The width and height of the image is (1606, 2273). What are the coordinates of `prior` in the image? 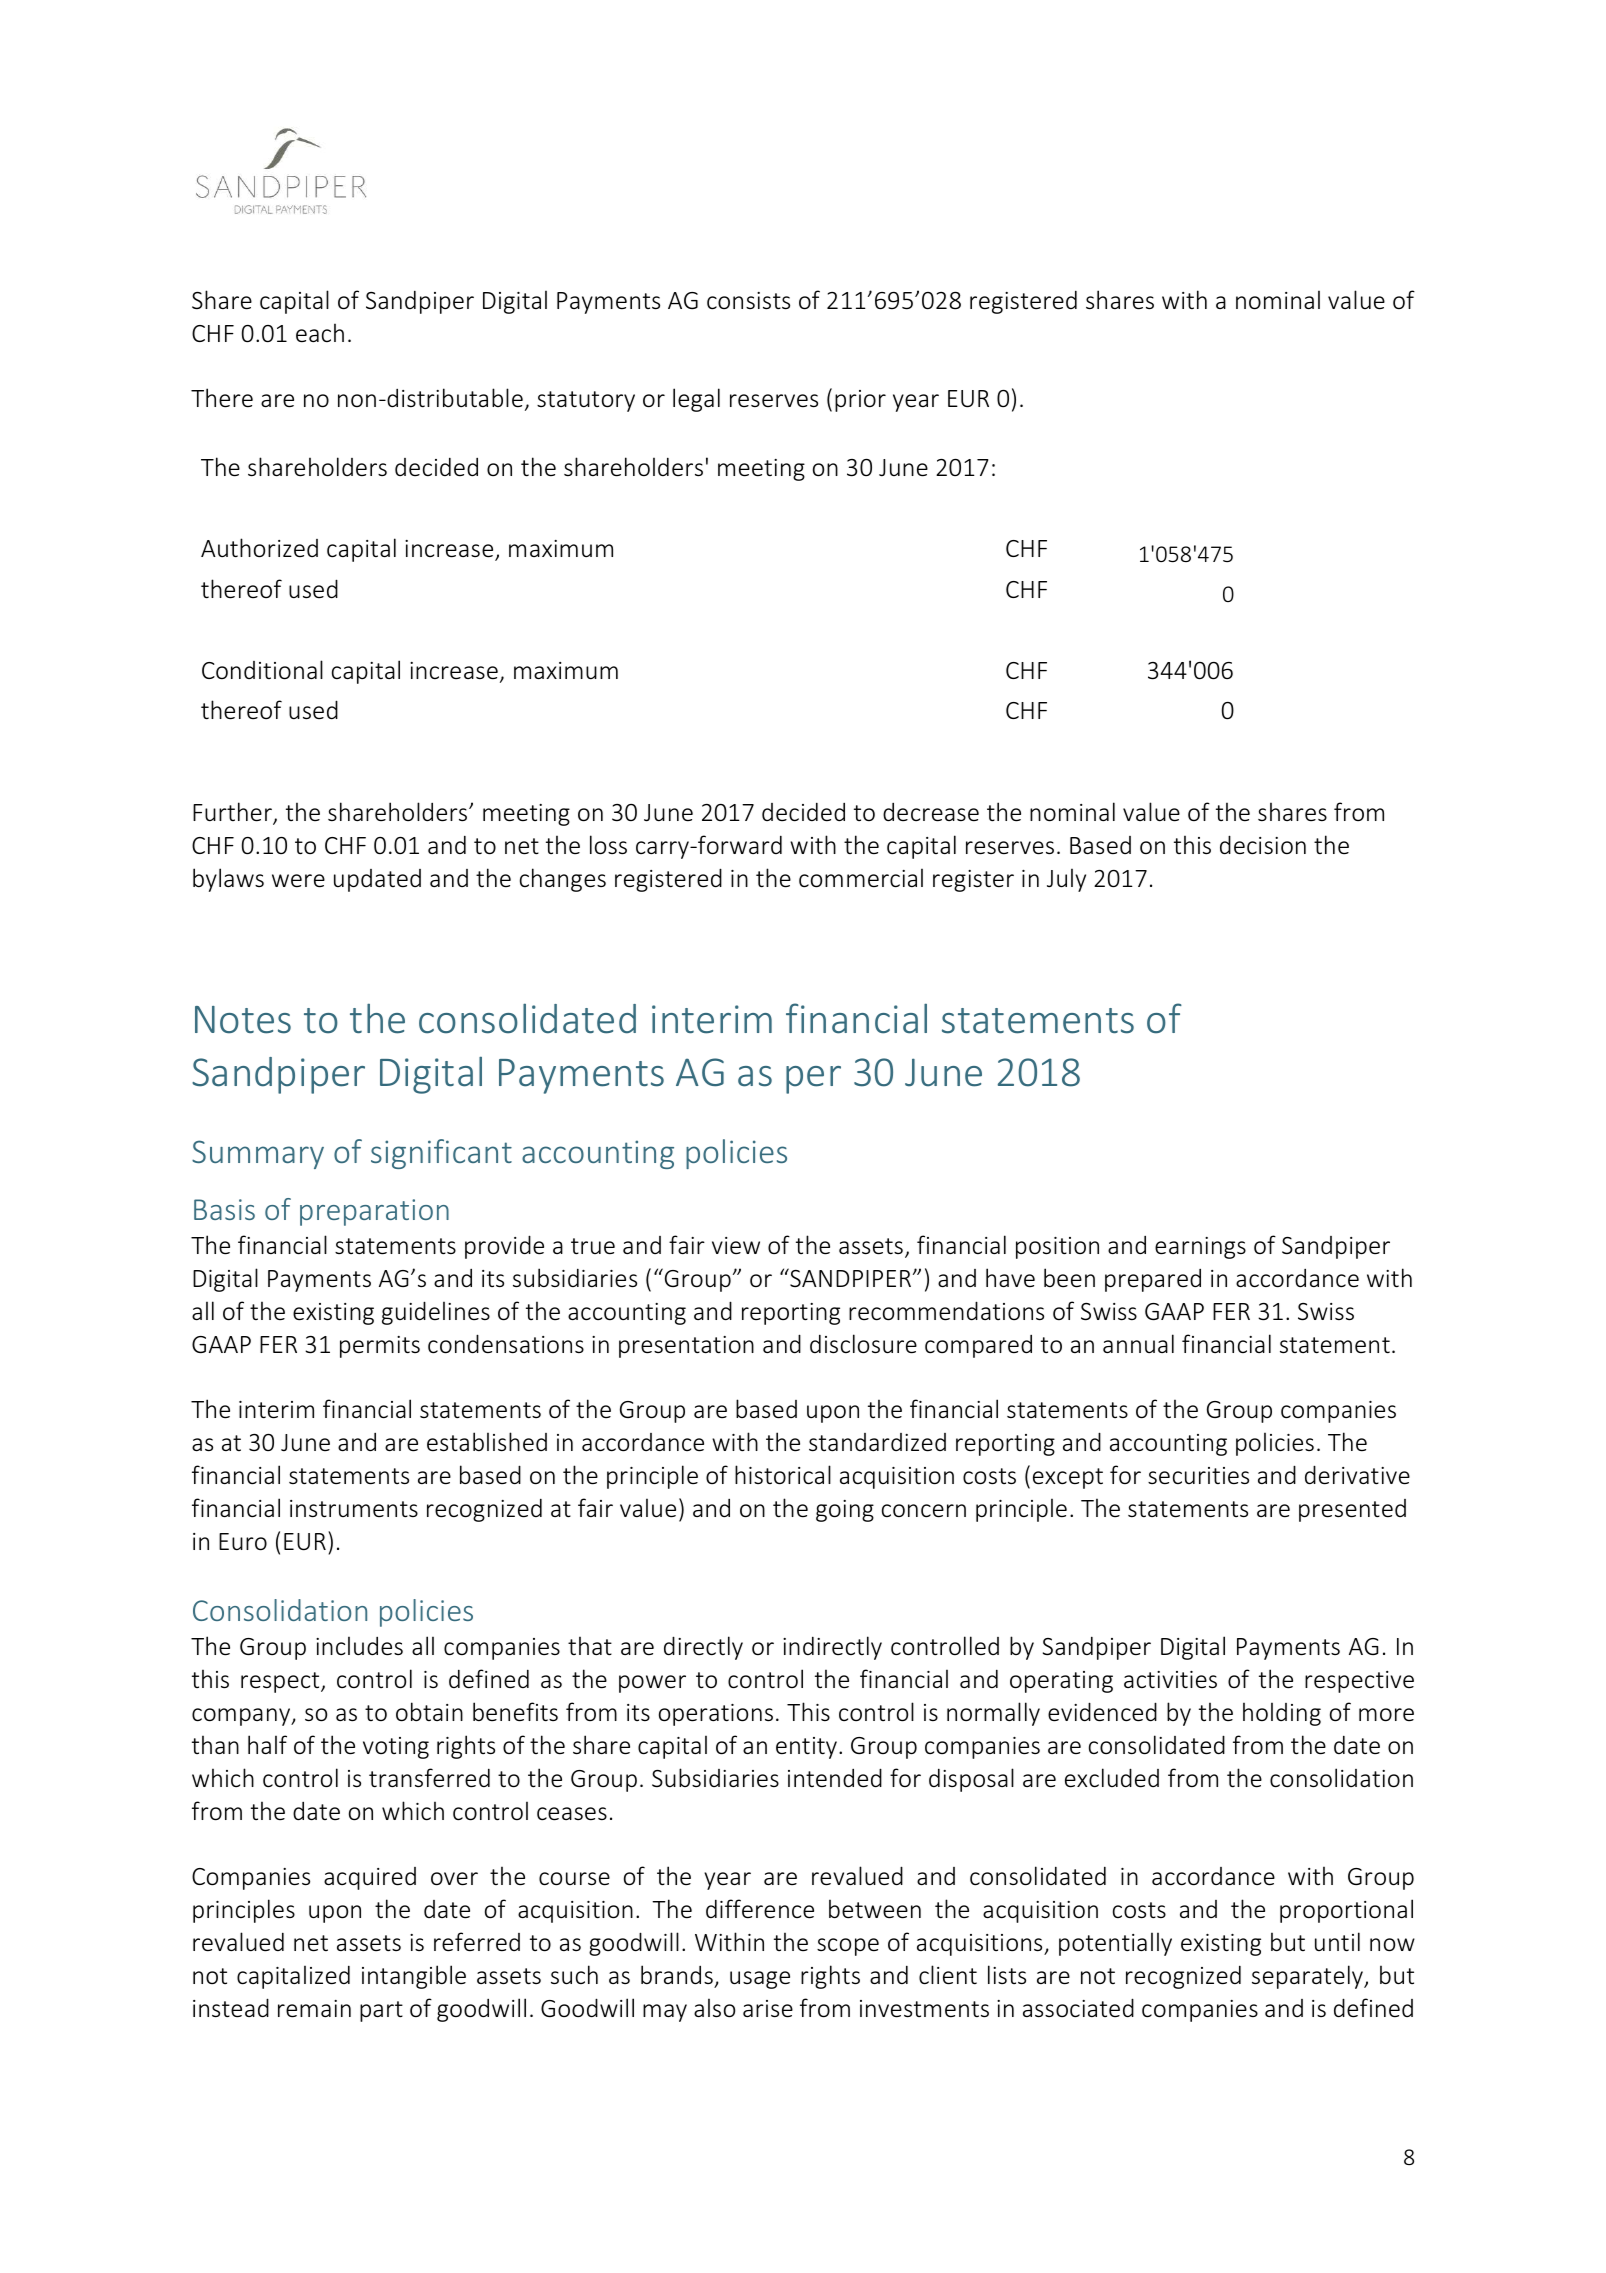 It's located at (860, 401).
